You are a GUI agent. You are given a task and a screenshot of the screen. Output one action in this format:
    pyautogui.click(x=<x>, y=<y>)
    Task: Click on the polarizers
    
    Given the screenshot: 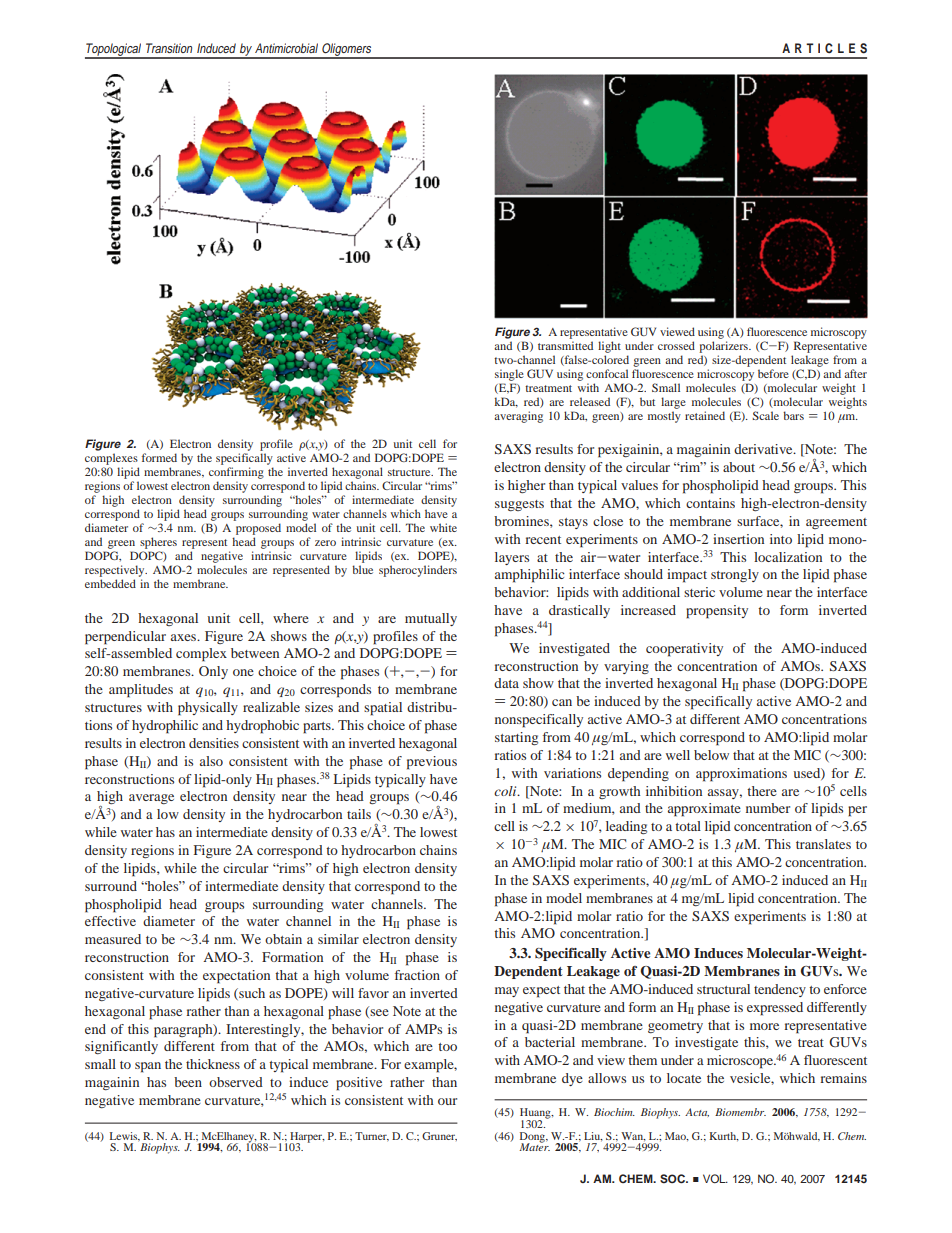 What is the action you would take?
    pyautogui.click(x=724, y=347)
